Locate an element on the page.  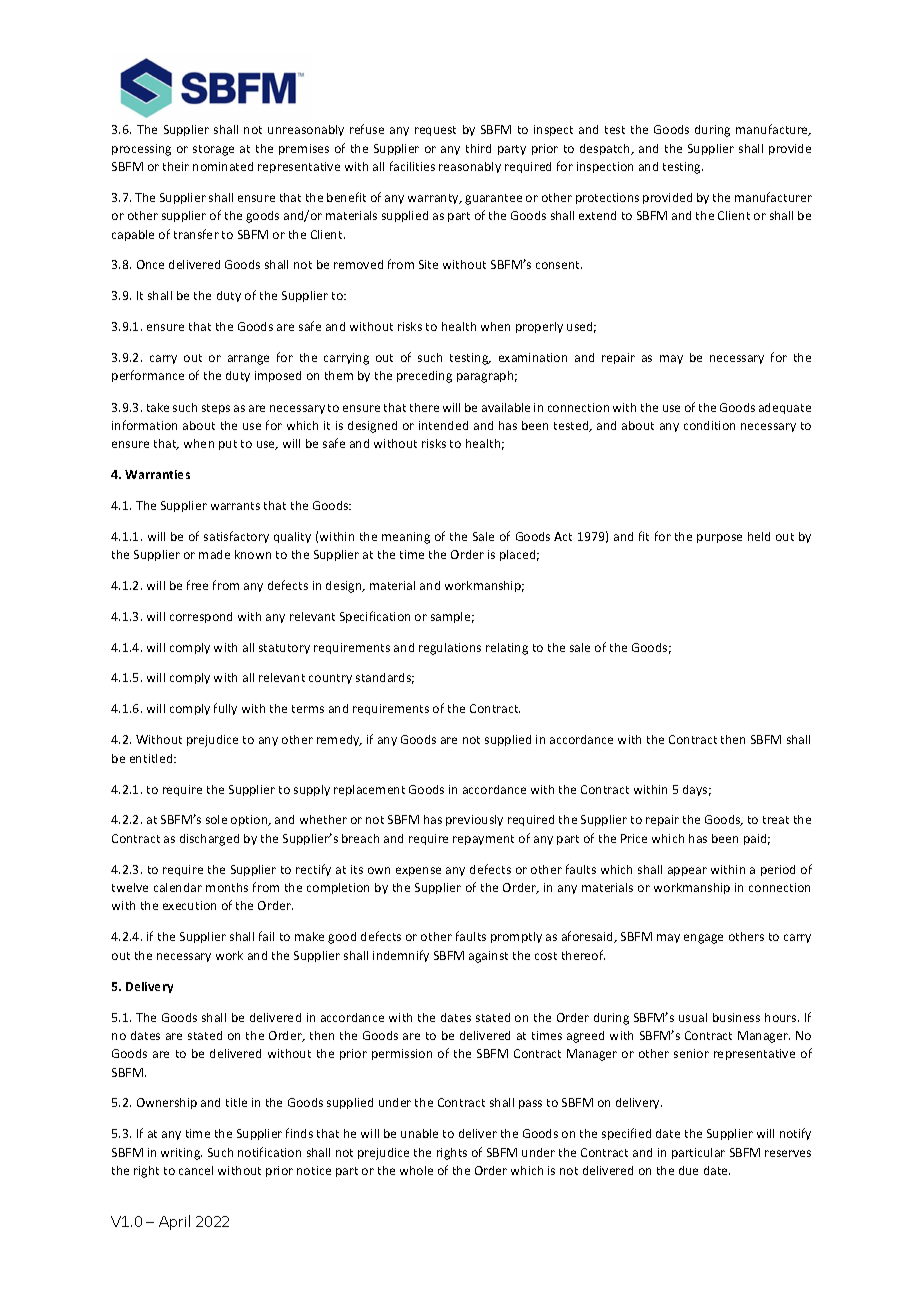
despatch is located at coordinates (606, 149).
